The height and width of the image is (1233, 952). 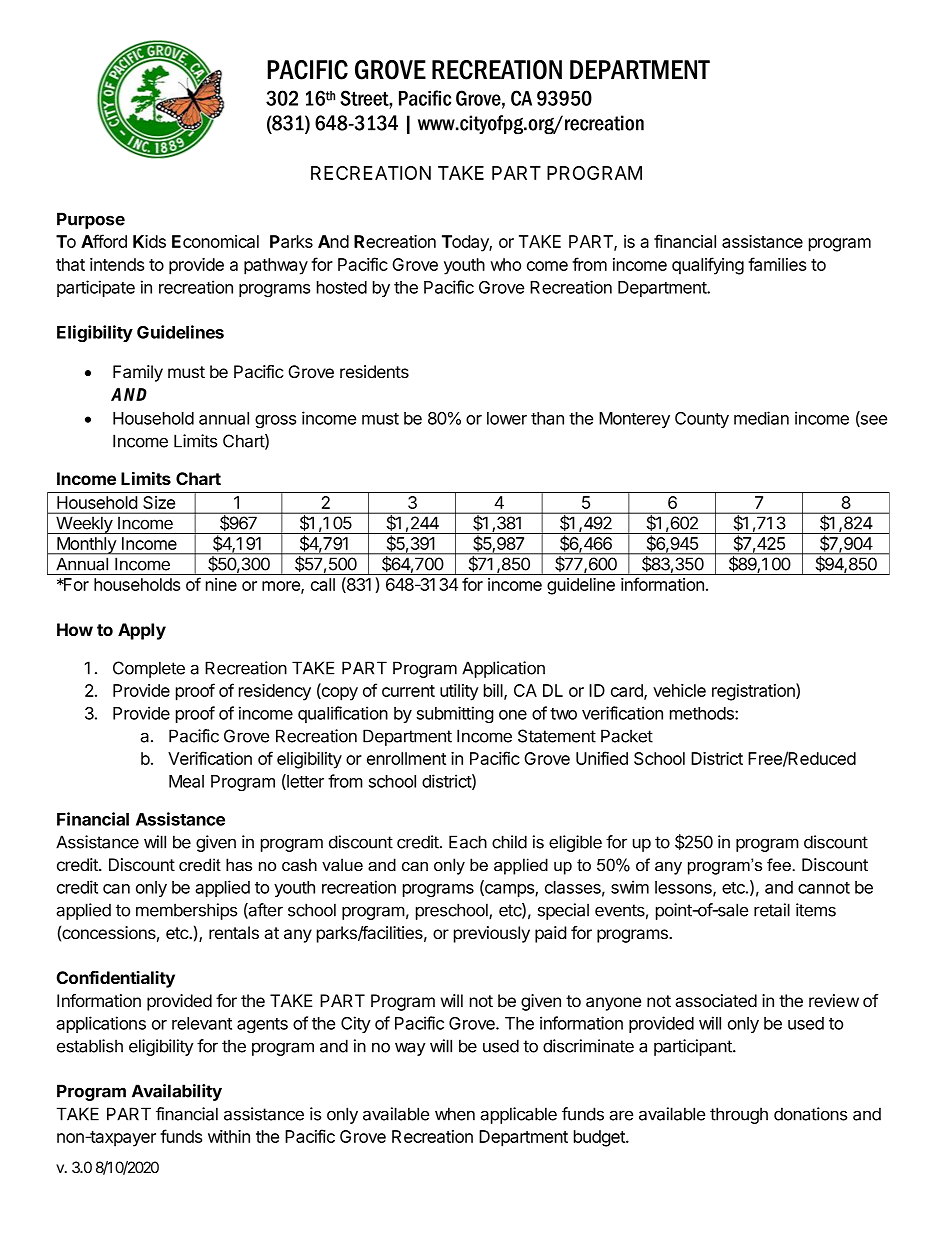 What do you see at coordinates (455, 1114) in the image?
I see `when` at bounding box center [455, 1114].
